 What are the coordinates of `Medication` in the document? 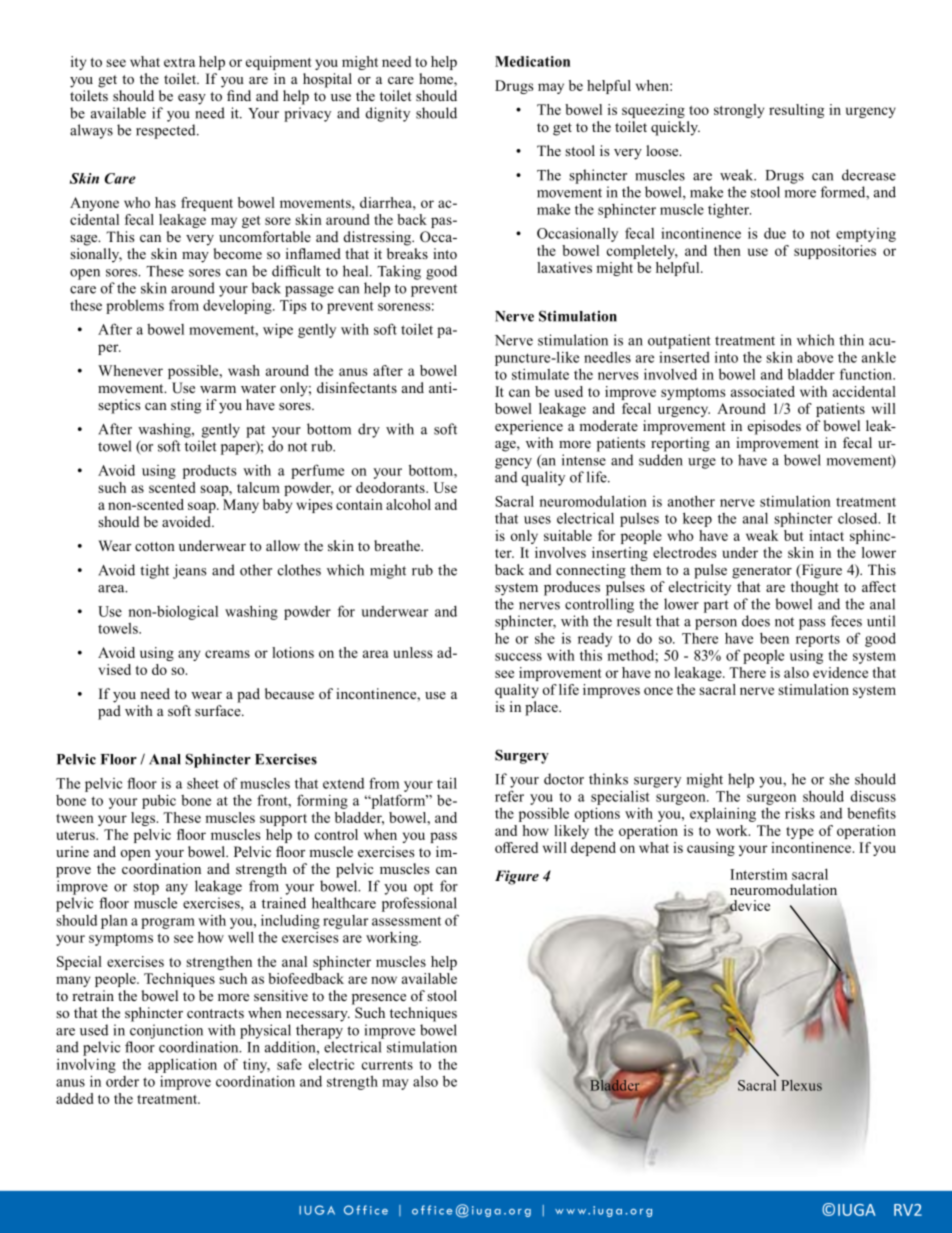 It's located at (532, 61).
